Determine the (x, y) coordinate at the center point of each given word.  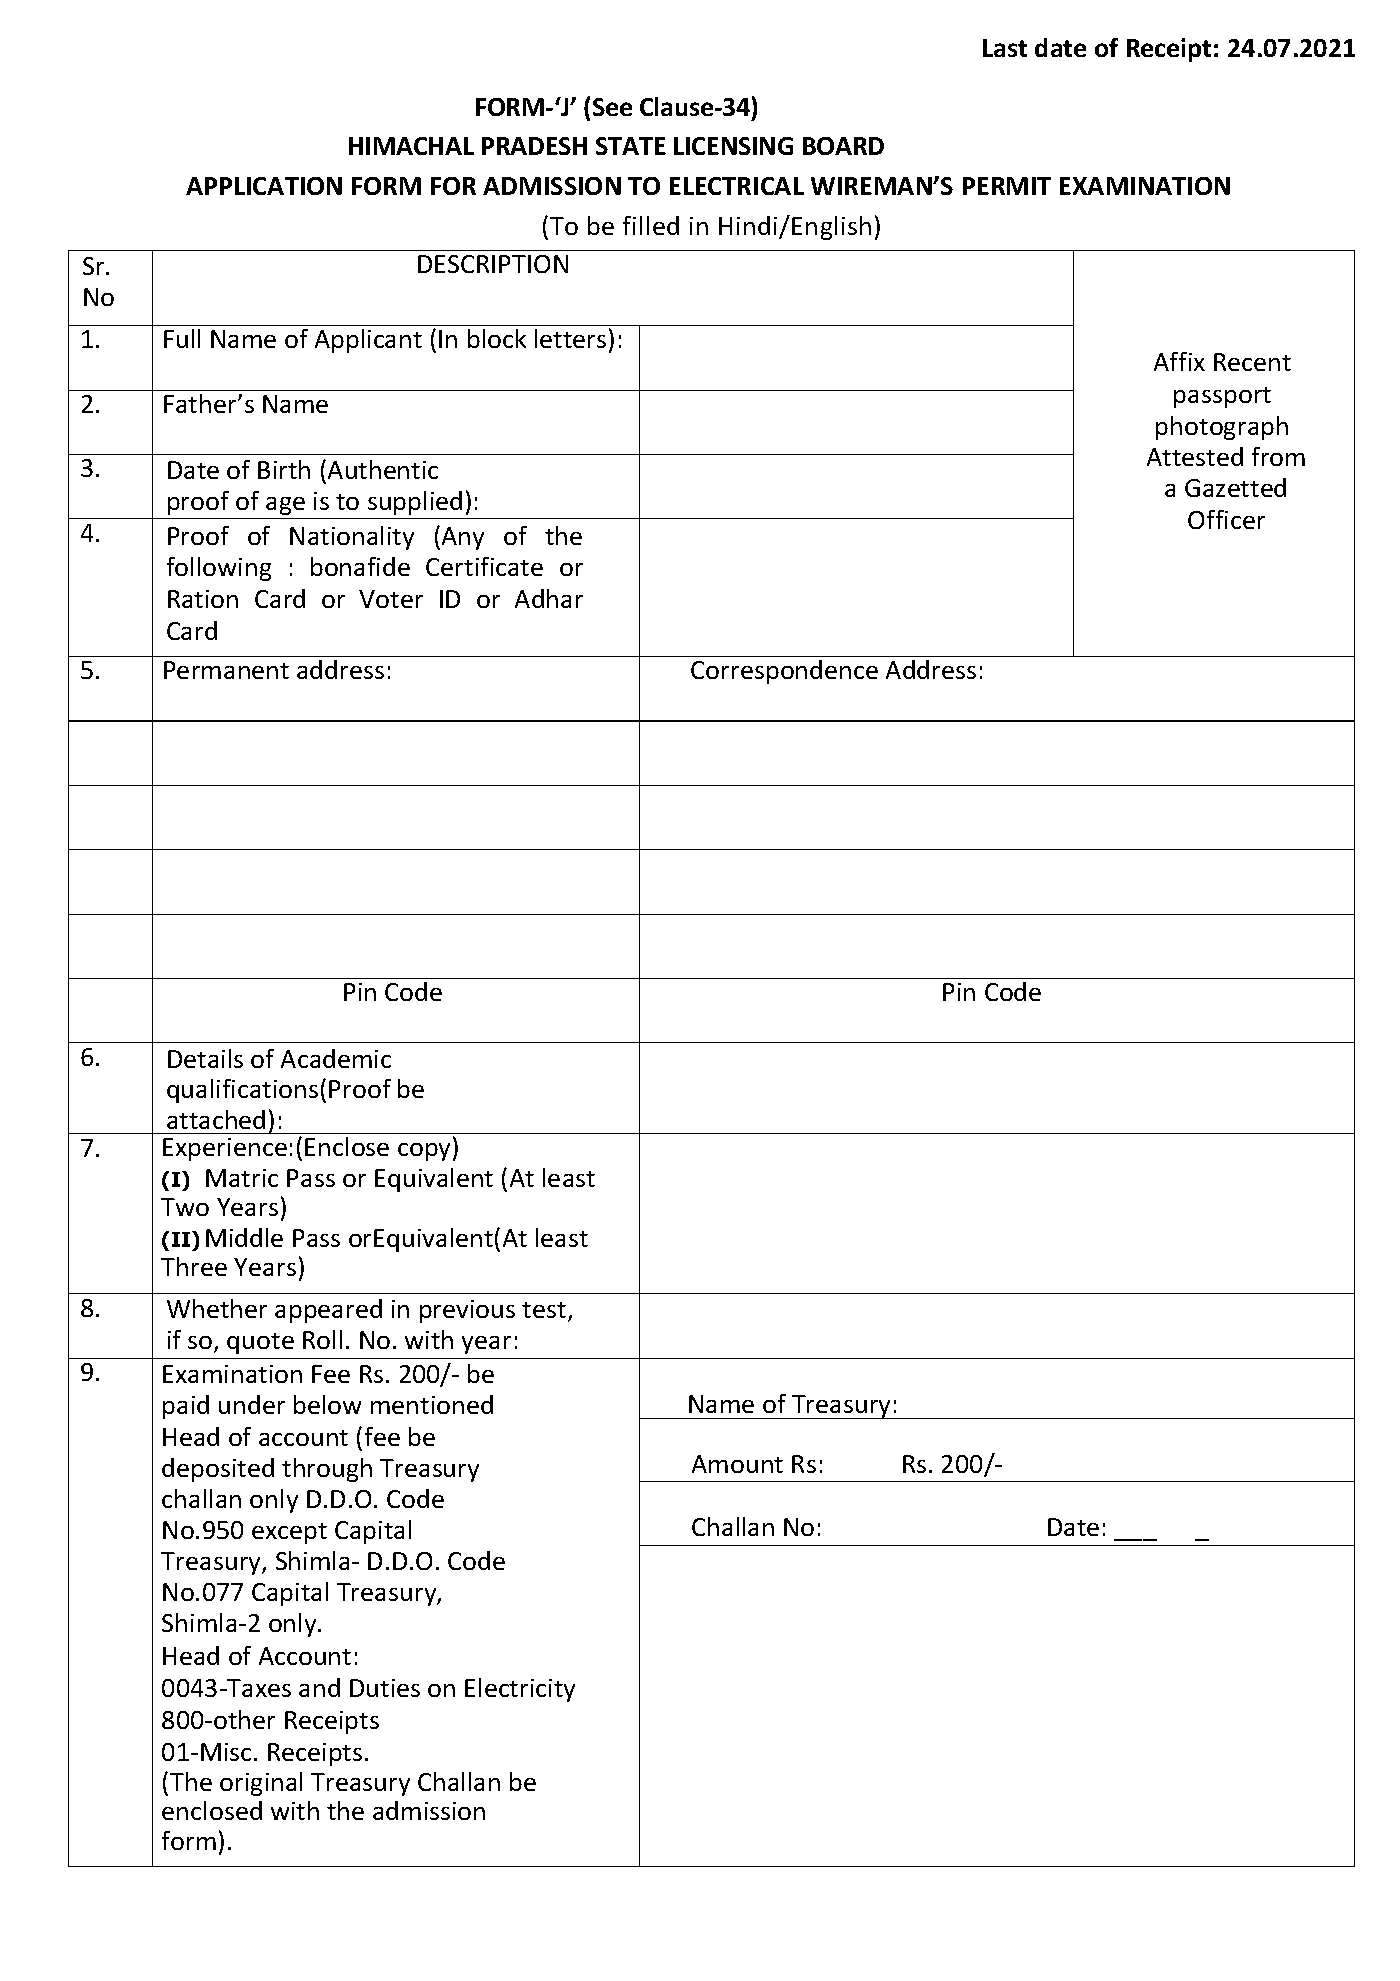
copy (426, 1152)
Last (1005, 48)
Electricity (520, 1690)
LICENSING (733, 146)
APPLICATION (264, 186)
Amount (737, 1464)
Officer (1226, 519)
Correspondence (784, 672)
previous (467, 1311)
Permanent (226, 670)
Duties (385, 1688)
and (319, 1687)
